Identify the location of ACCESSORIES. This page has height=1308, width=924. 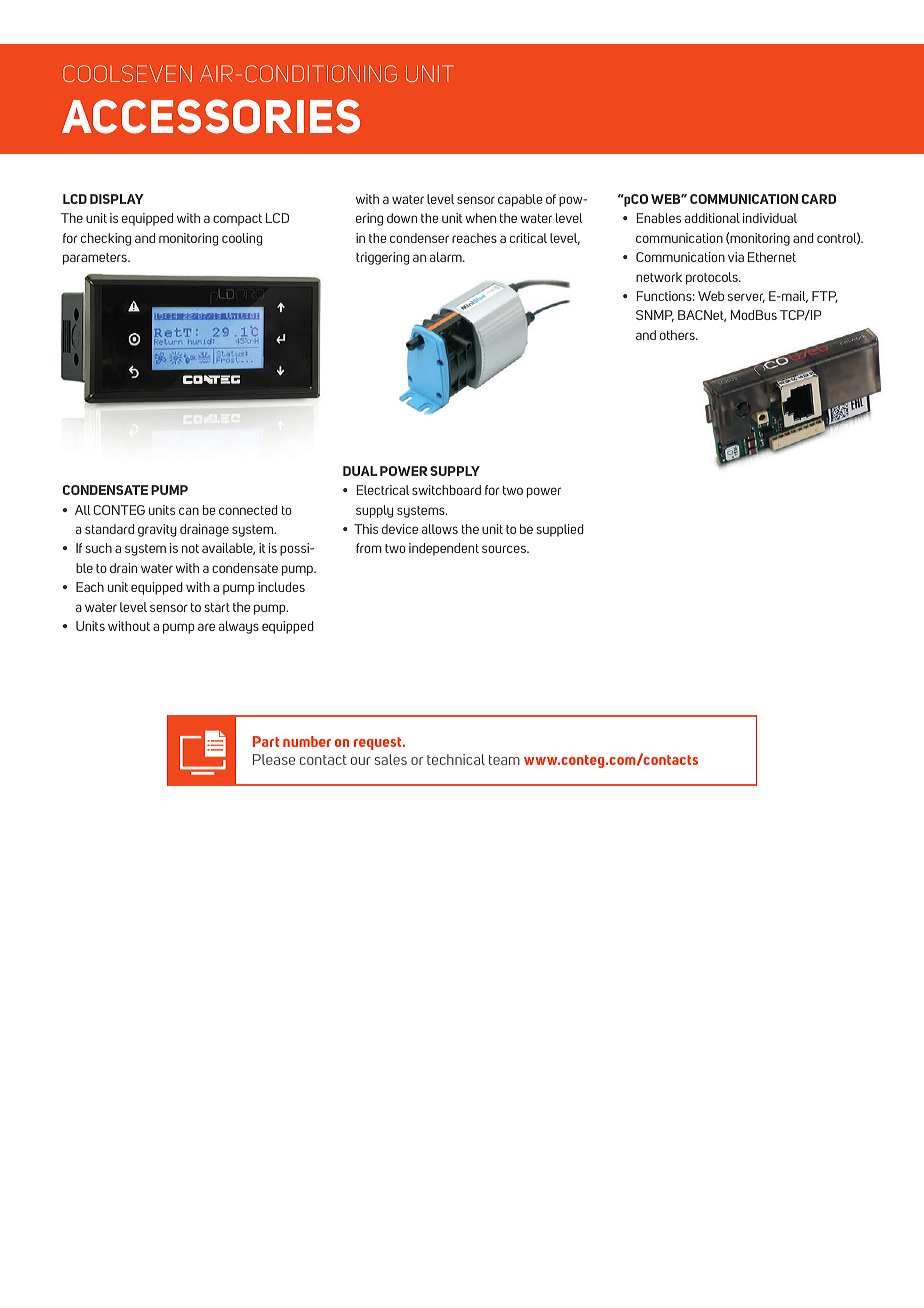
(211, 116).
